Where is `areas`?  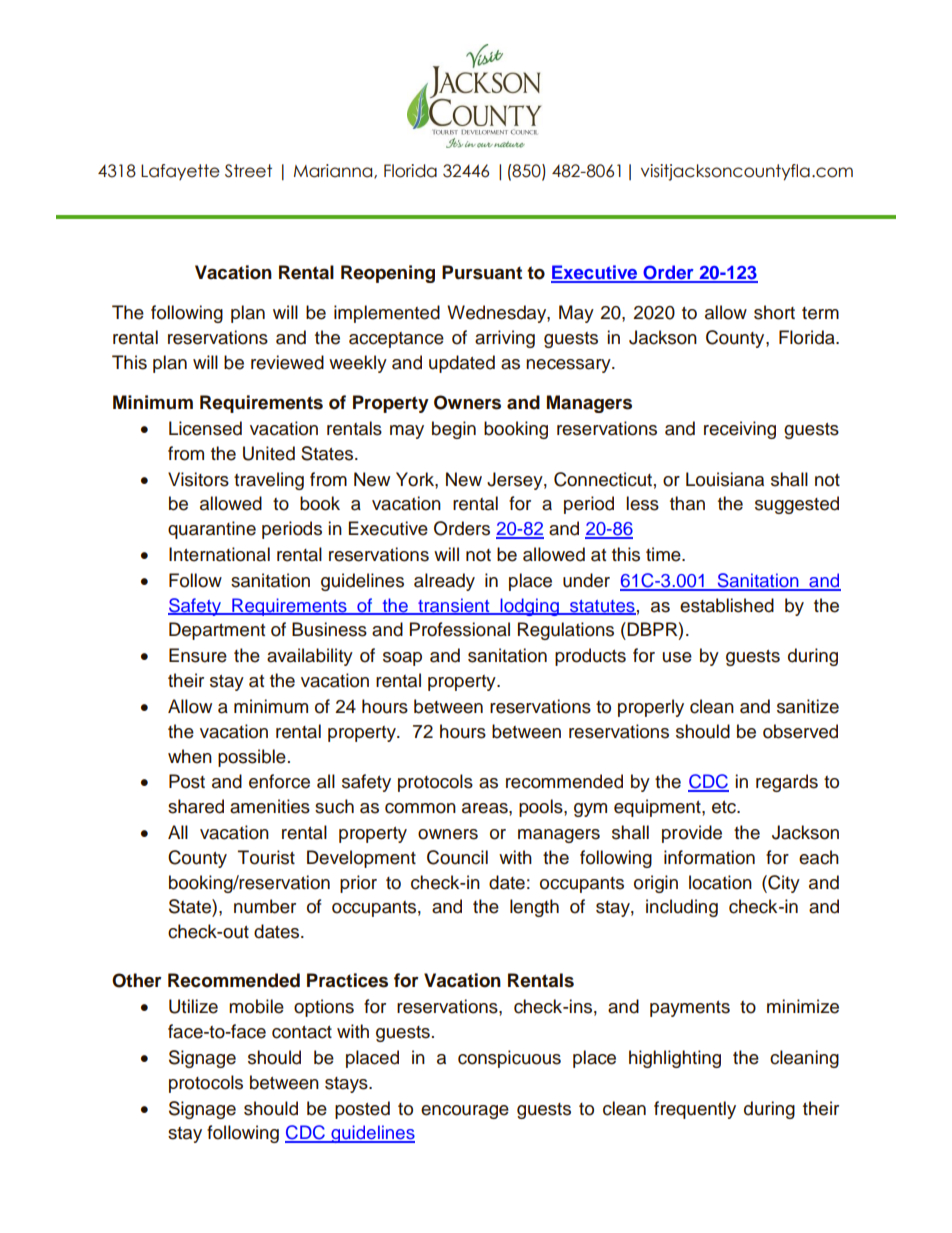
areas is located at coordinates (486, 808).
